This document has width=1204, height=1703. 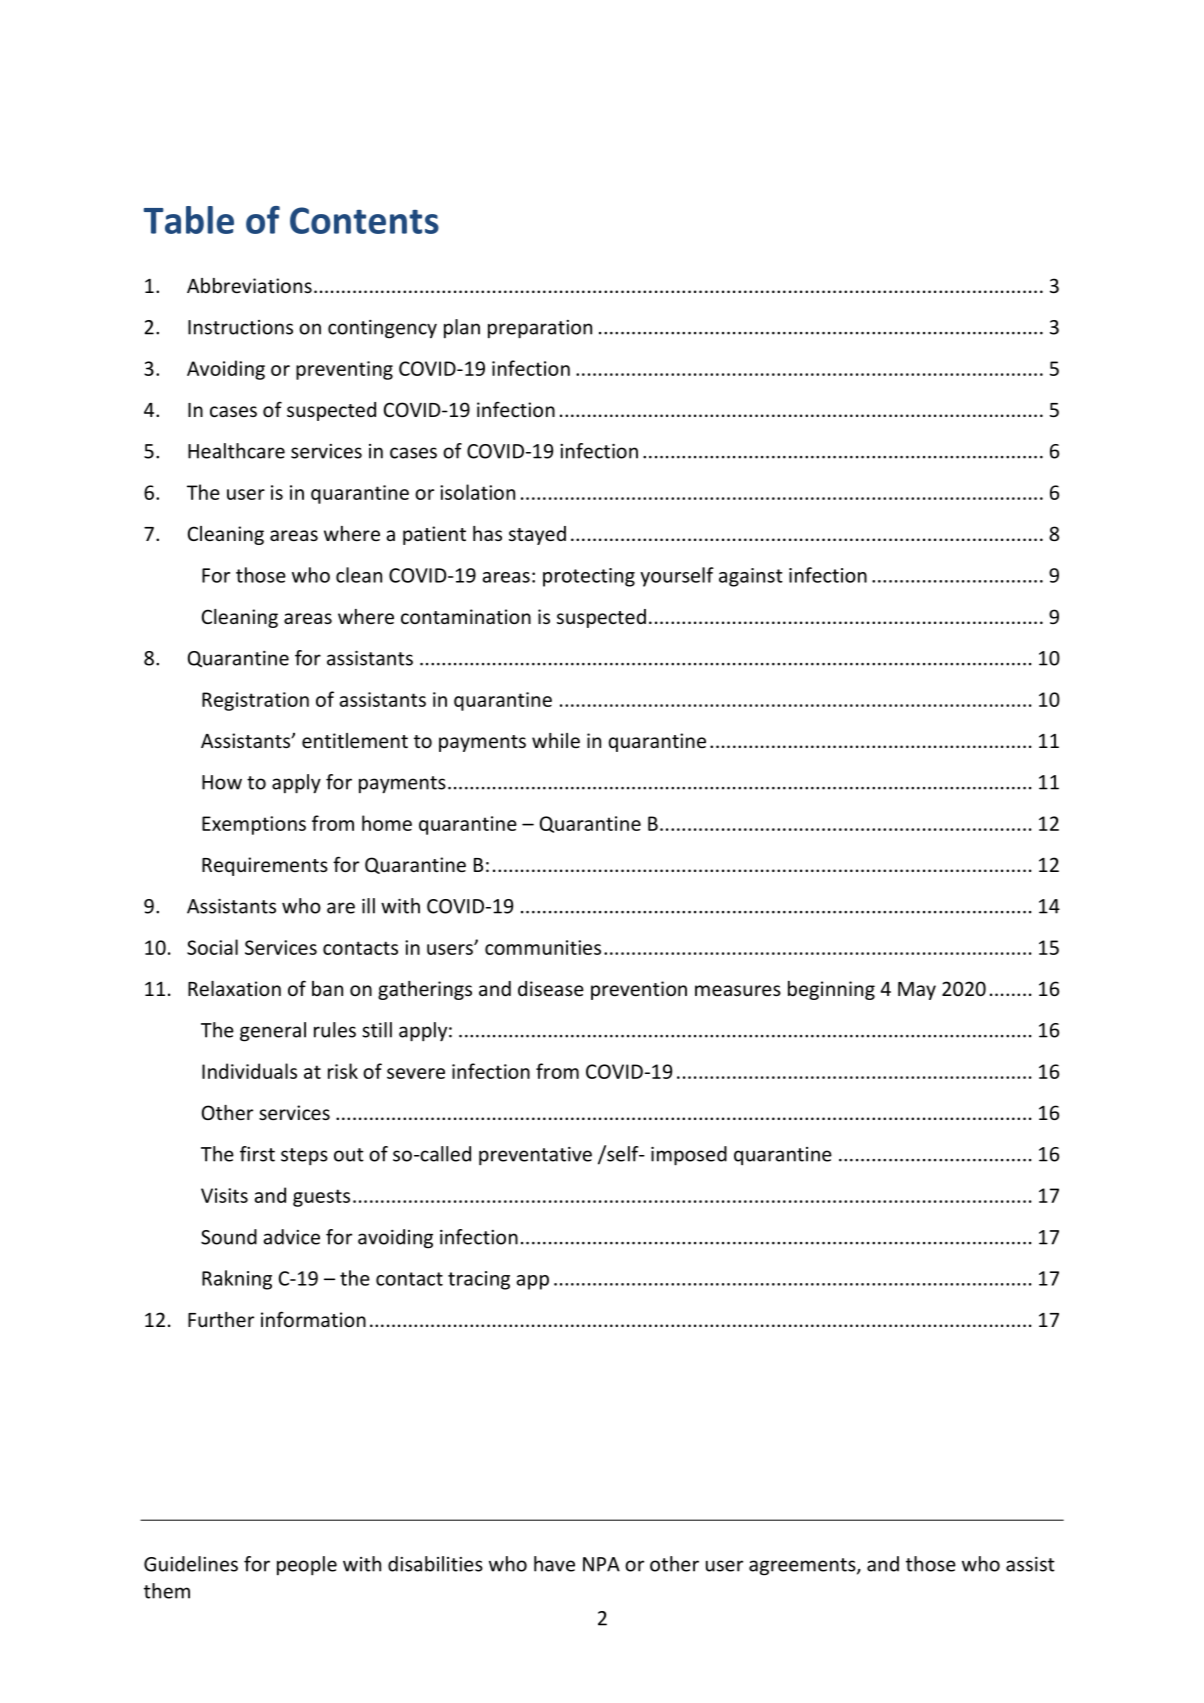 I want to click on Instructions, so click(x=240, y=327).
